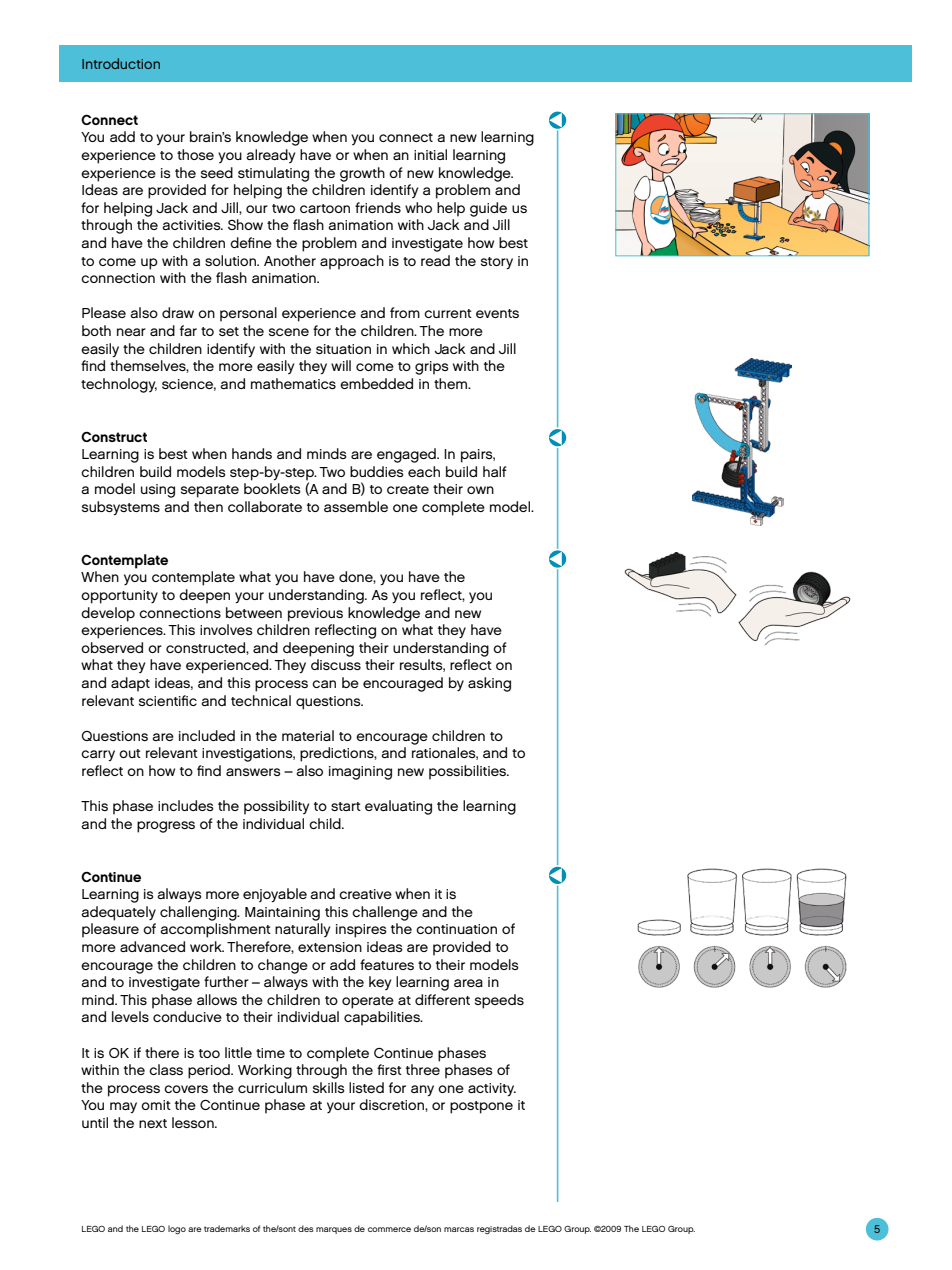 This image has width=952, height=1270. I want to click on commerce, so click(389, 1229).
